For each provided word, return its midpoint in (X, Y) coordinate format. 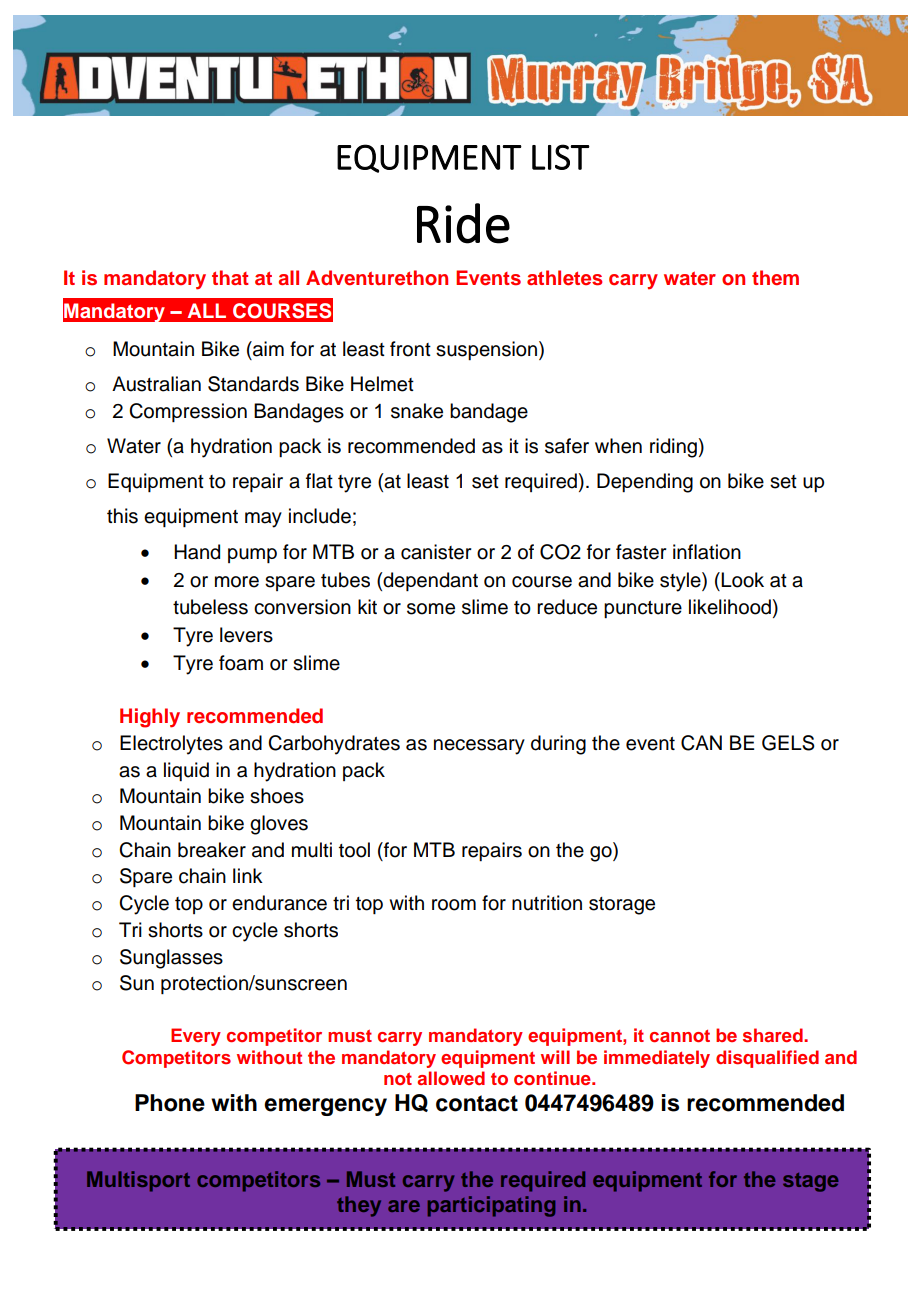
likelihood (730, 607)
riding (673, 448)
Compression (188, 412)
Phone (170, 1103)
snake (417, 411)
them (775, 278)
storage (622, 906)
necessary (479, 747)
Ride (463, 223)
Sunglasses (171, 959)
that (230, 277)
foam (241, 663)
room (454, 905)
